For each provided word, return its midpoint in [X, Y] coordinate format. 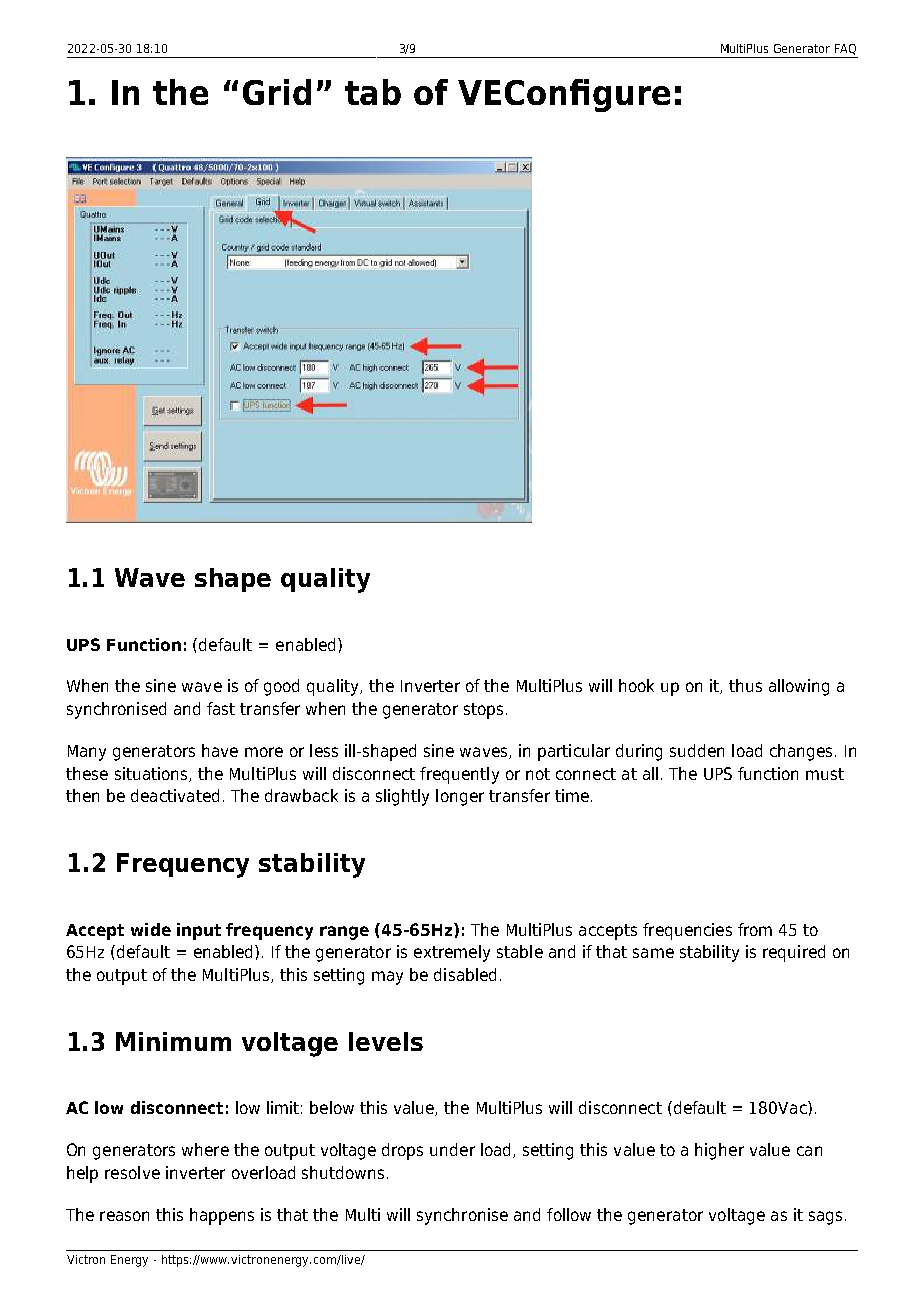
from [755, 929]
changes [801, 752]
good [281, 687]
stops [483, 711]
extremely [452, 953]
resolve [132, 1172]
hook [636, 685]
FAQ [845, 49]
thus [745, 685]
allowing [799, 687]
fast [221, 708]
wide [151, 929]
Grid [277, 92]
